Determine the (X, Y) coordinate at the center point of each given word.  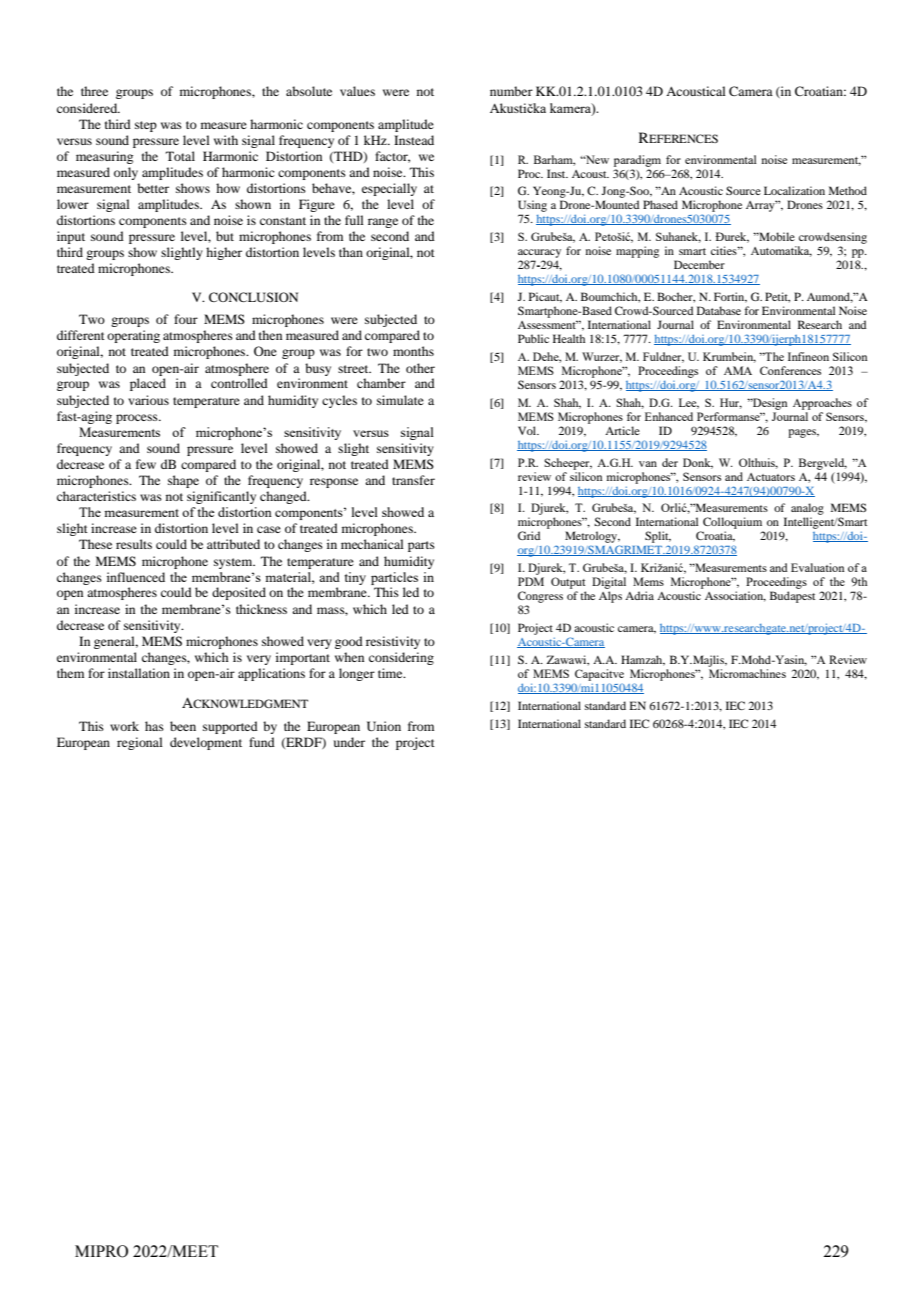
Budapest (792, 597)
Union (384, 726)
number (511, 91)
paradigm (637, 161)
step (146, 126)
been (183, 726)
